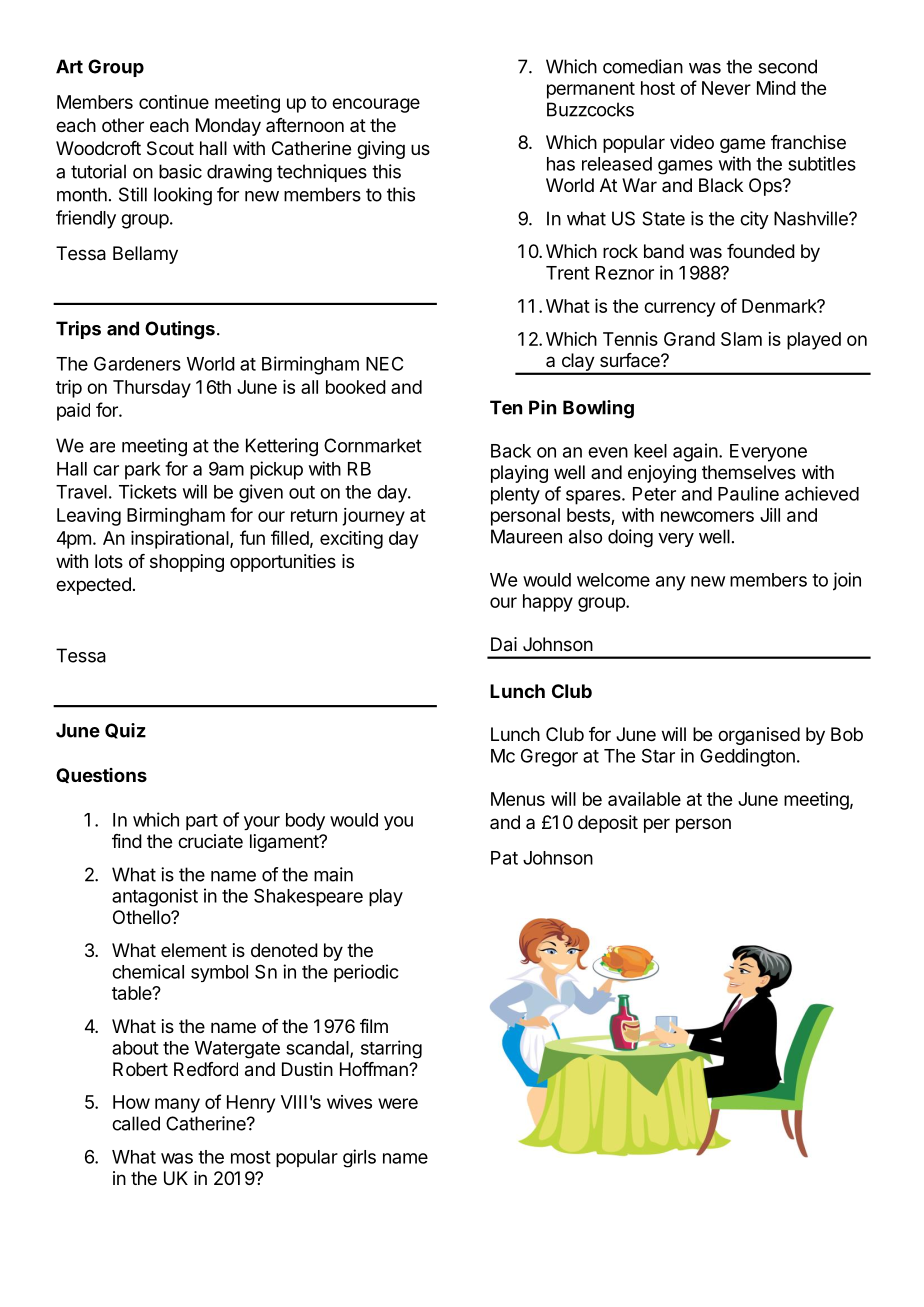 This screenshot has width=924, height=1307. I want to click on Mind, so click(776, 88).
